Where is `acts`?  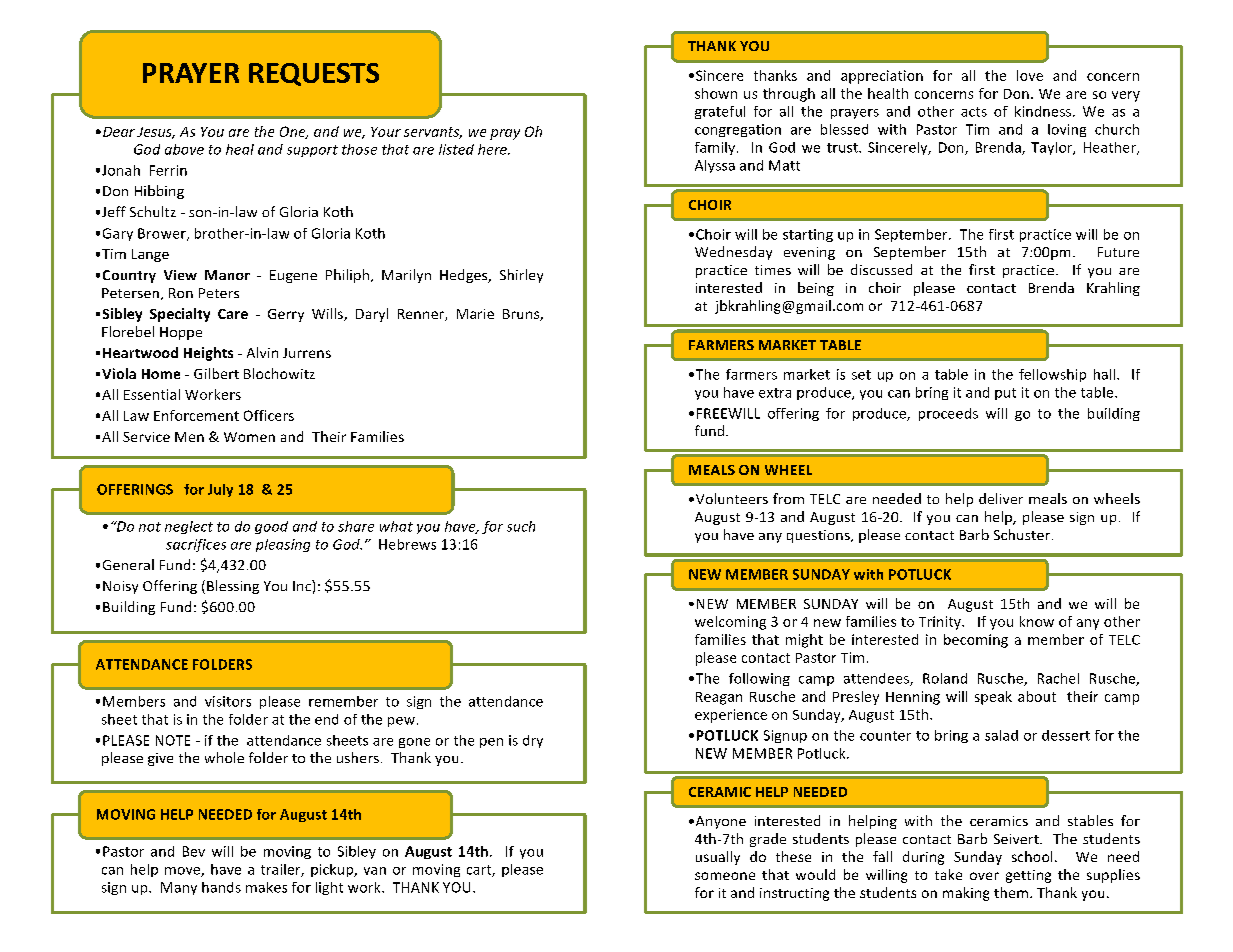
acts is located at coordinates (974, 112).
